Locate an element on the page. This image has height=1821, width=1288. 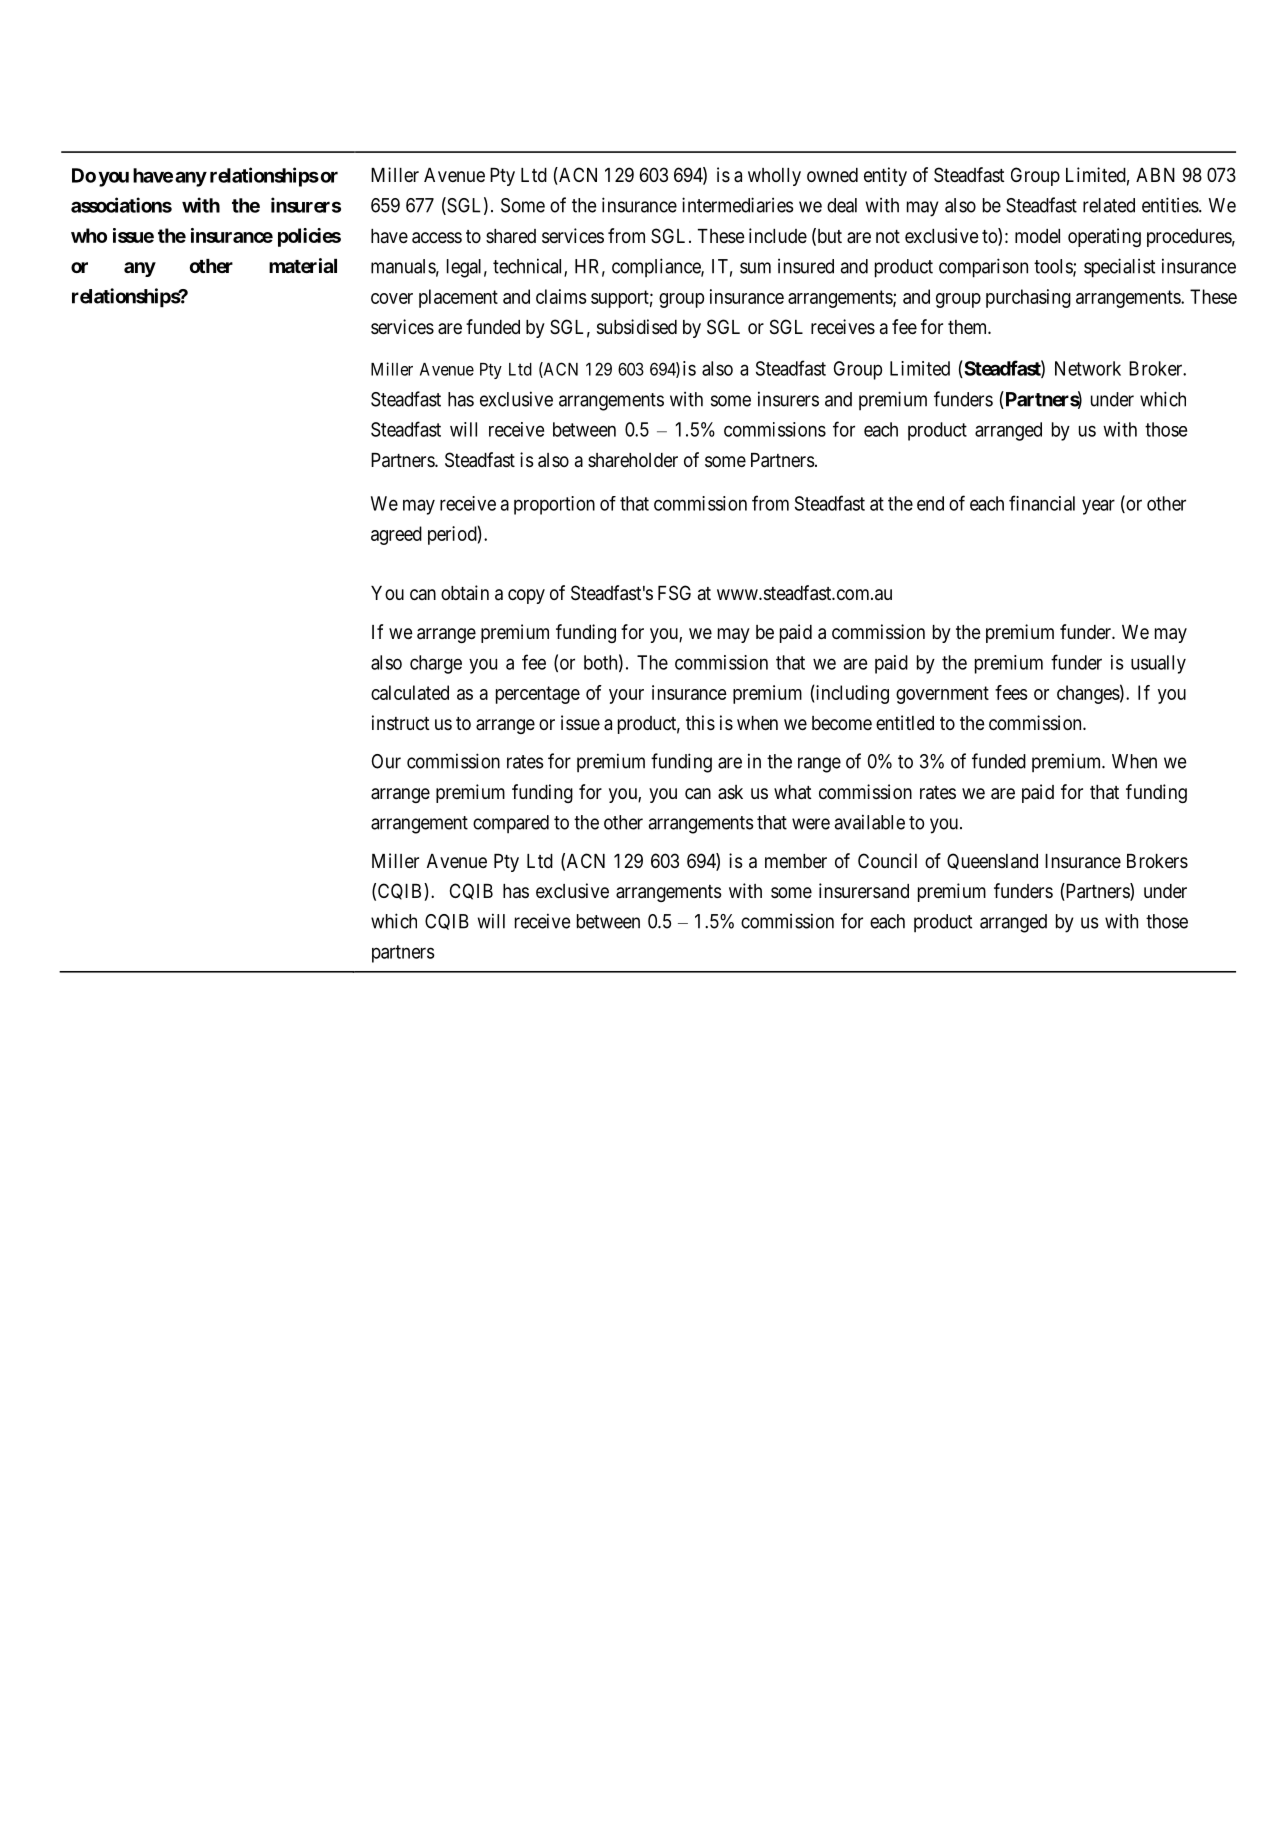
intermediaries is located at coordinates (738, 205).
